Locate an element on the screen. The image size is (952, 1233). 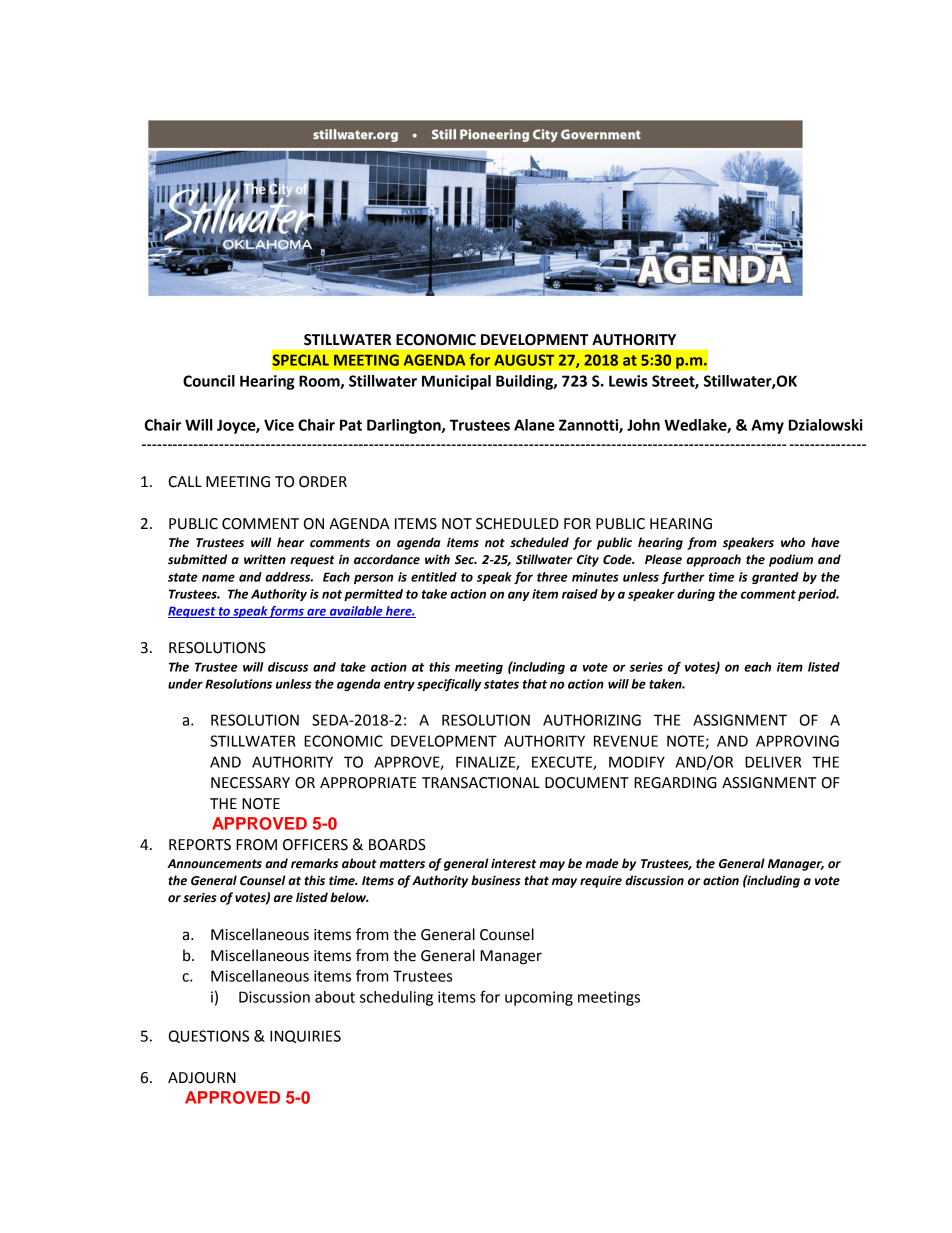
INQUIRIES is located at coordinates (305, 1036).
